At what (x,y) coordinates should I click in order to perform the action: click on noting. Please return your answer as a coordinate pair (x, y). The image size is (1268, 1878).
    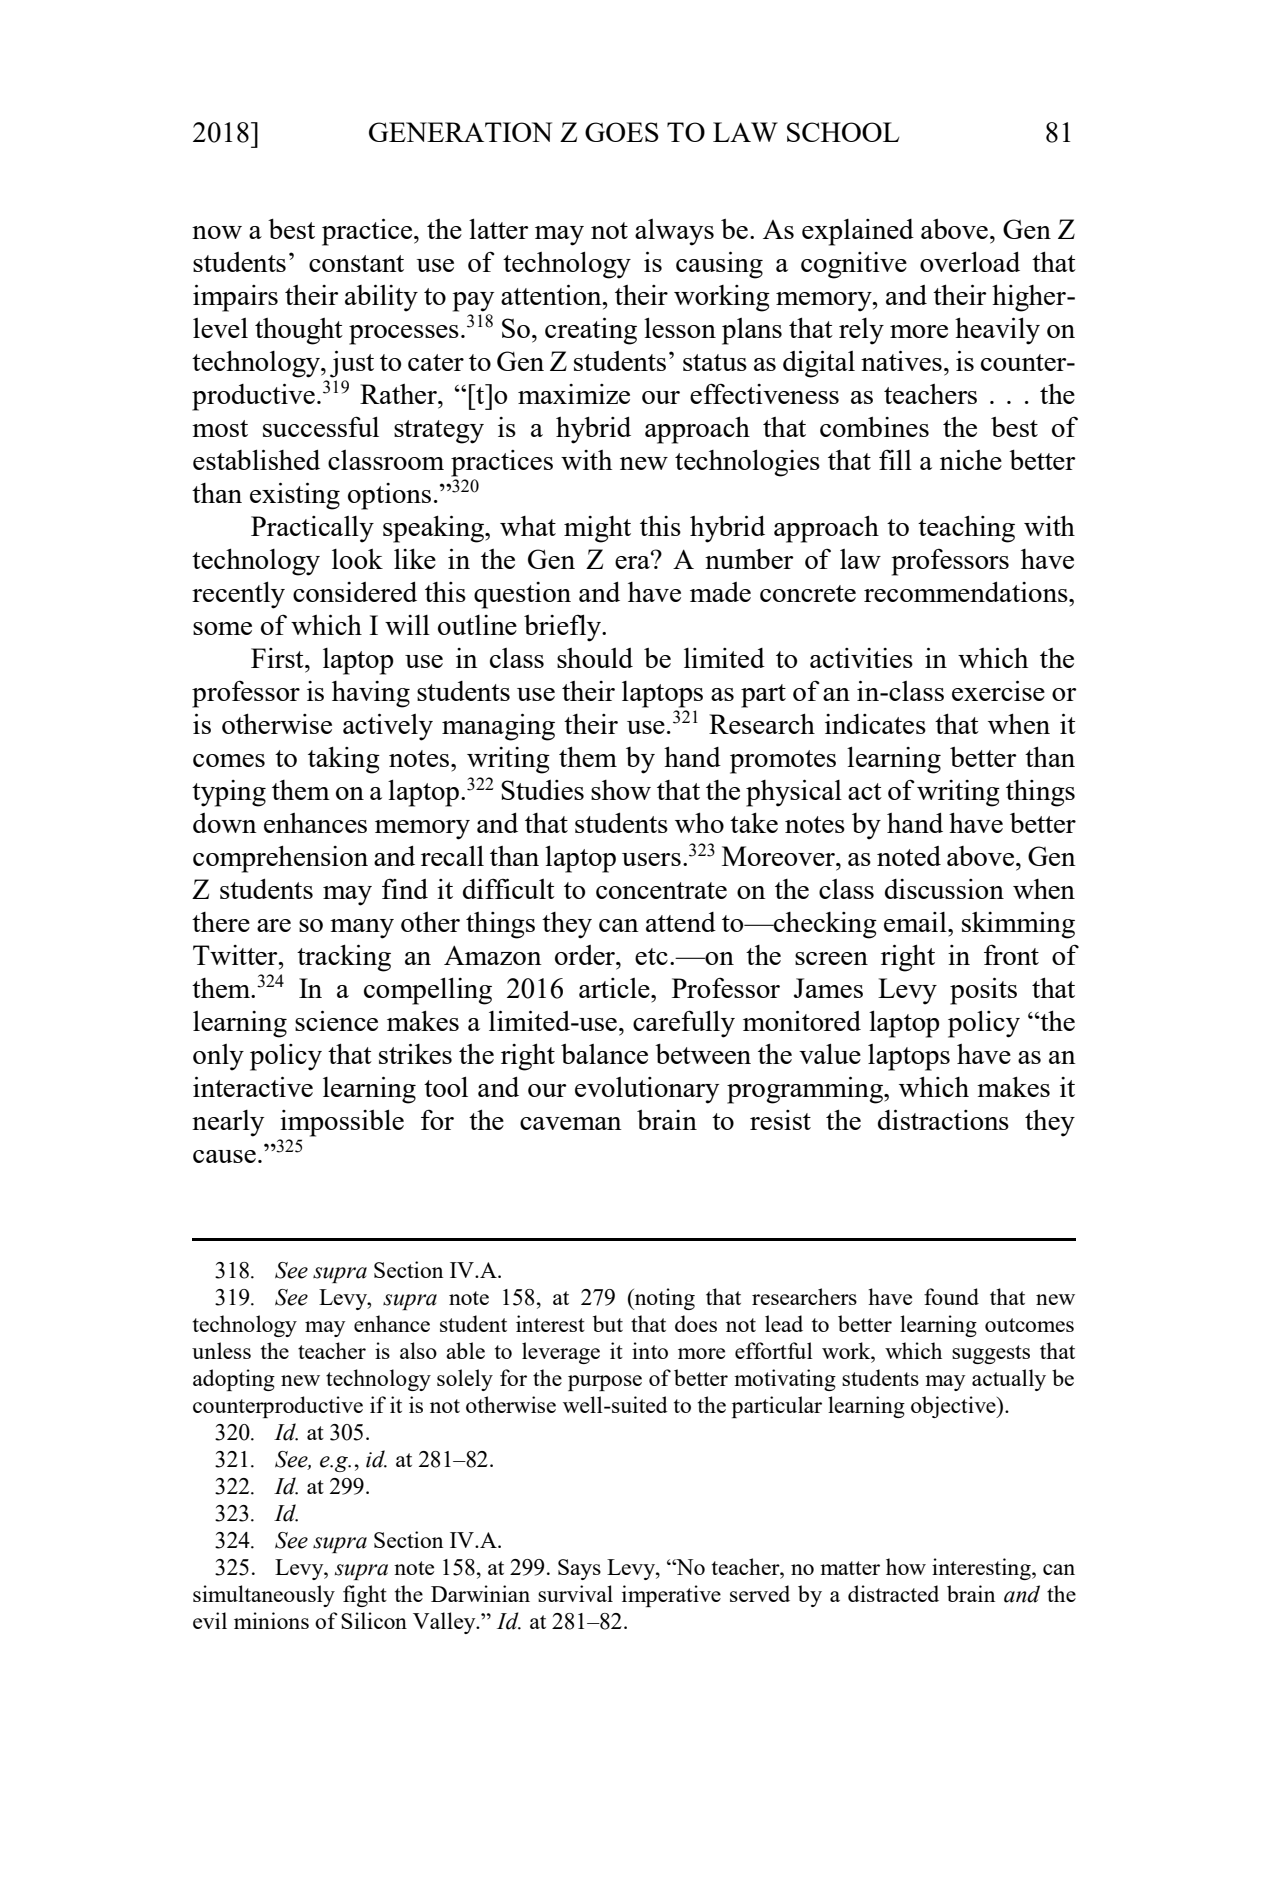
    Looking at the image, I should click on (664, 1299).
